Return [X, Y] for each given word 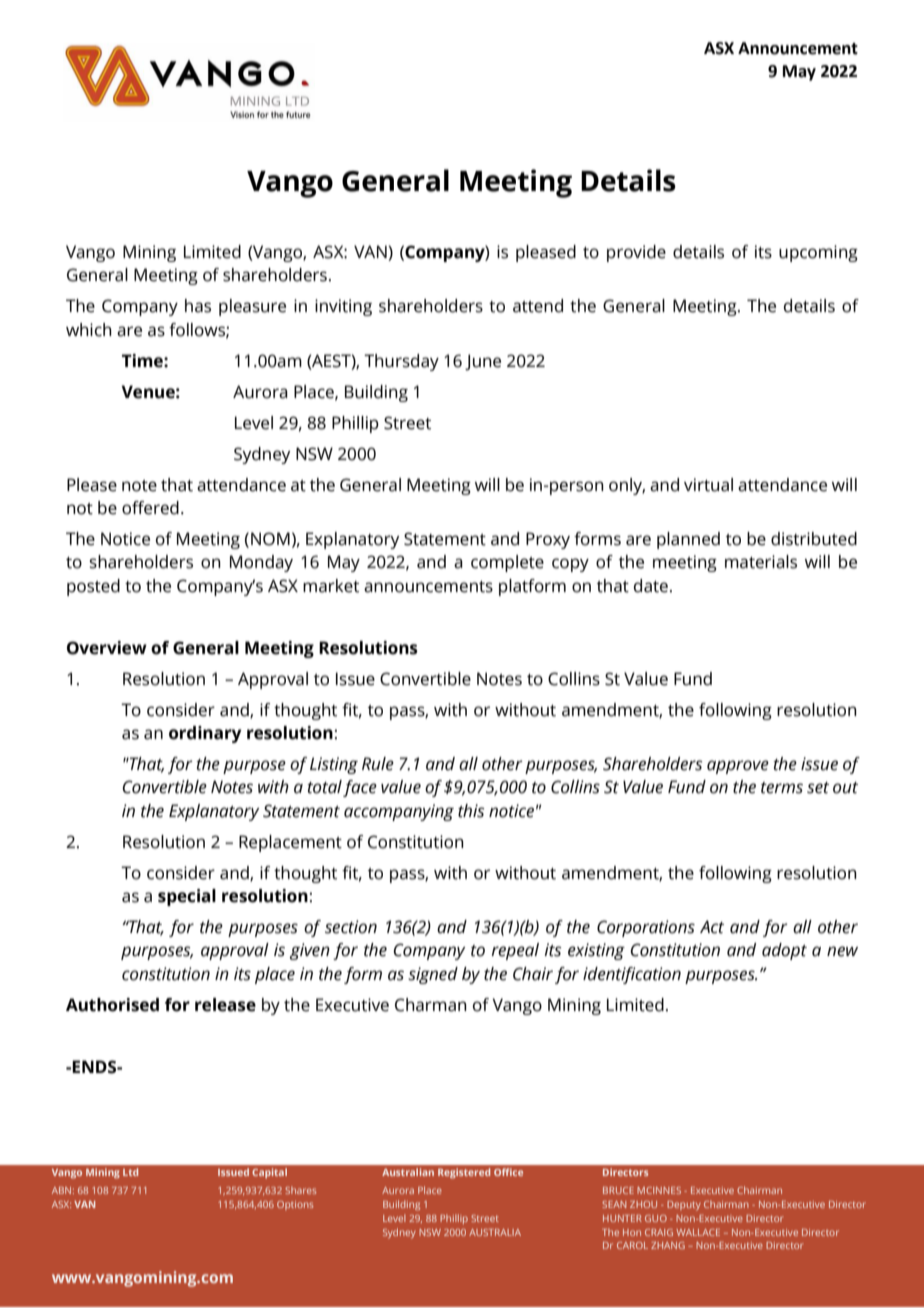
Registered [464, 1173]
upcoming [818, 253]
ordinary [205, 734]
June [483, 362]
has [198, 306]
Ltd [130, 1172]
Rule [378, 764]
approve [738, 767]
